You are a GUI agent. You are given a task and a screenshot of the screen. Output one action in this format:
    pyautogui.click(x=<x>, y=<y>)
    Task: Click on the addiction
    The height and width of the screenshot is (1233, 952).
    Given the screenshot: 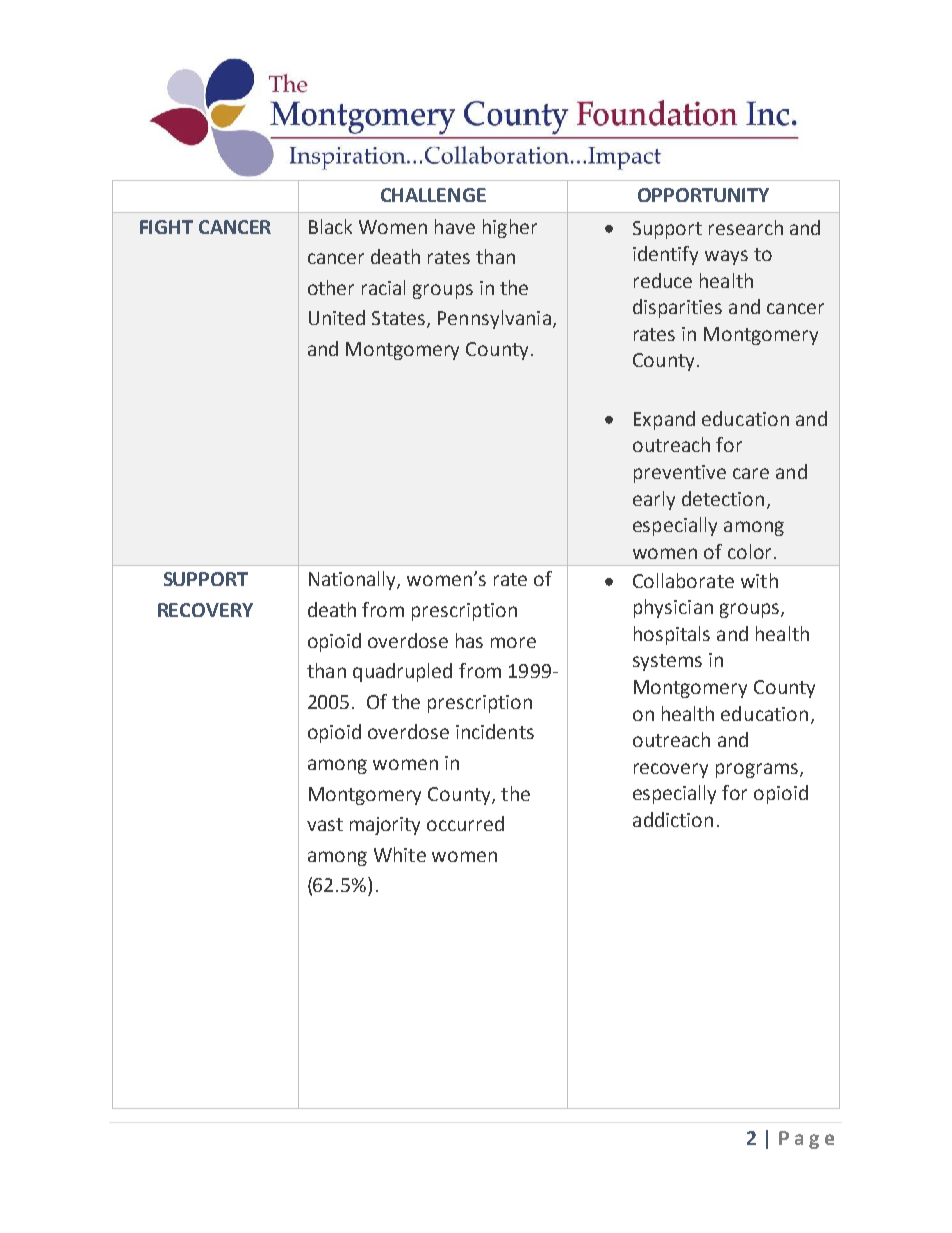 What is the action you would take?
    pyautogui.click(x=673, y=819)
